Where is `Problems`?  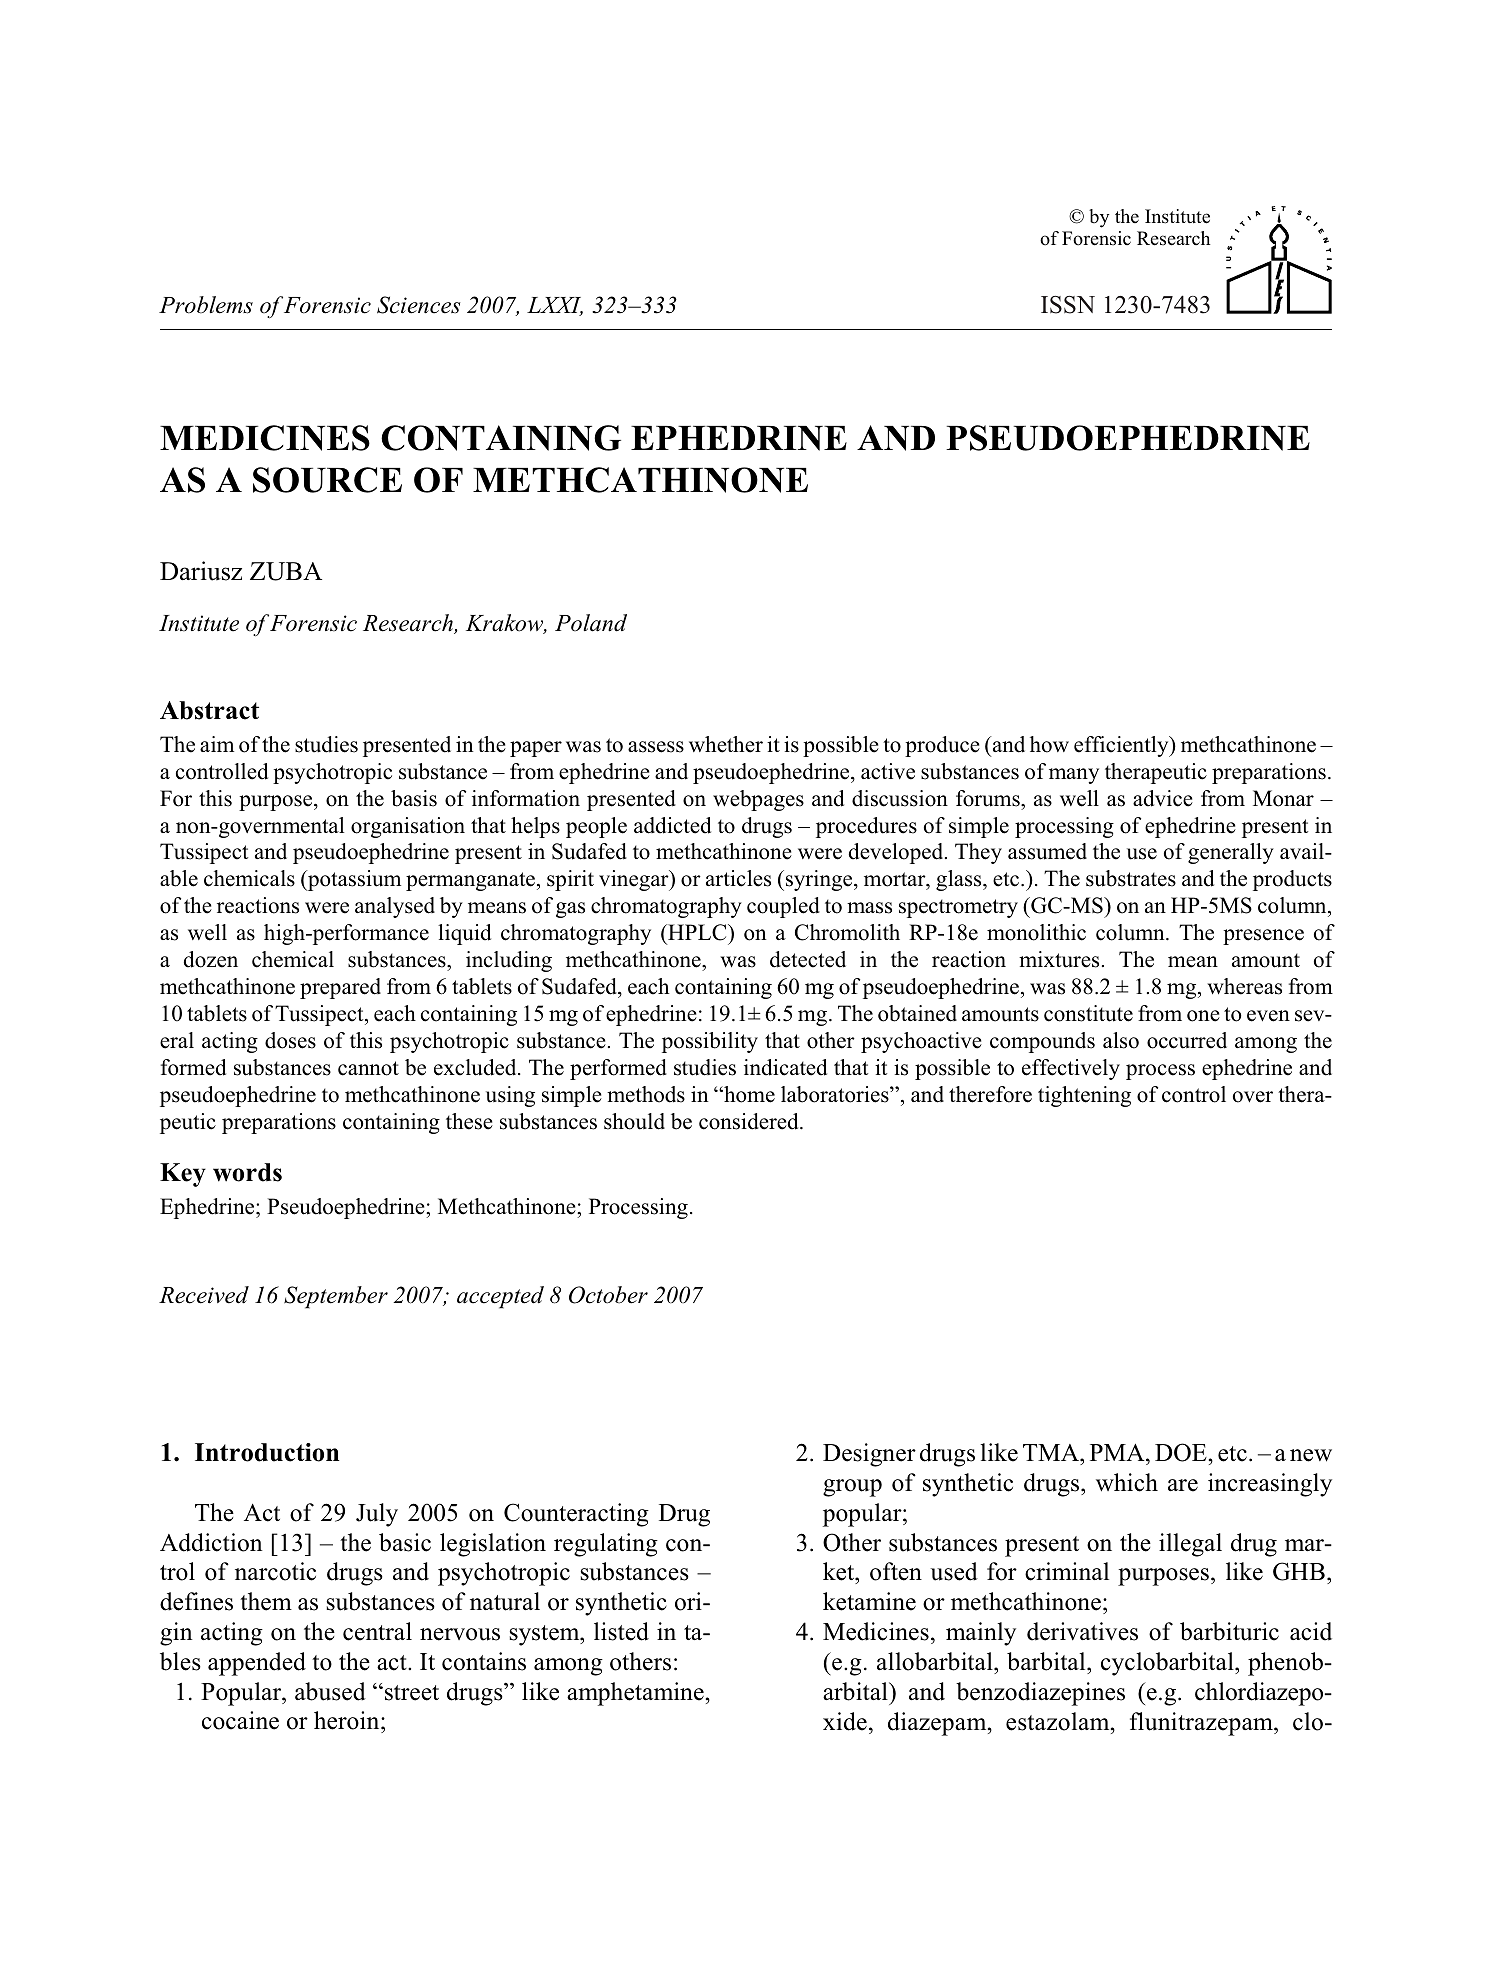
Problems is located at coordinates (206, 305).
